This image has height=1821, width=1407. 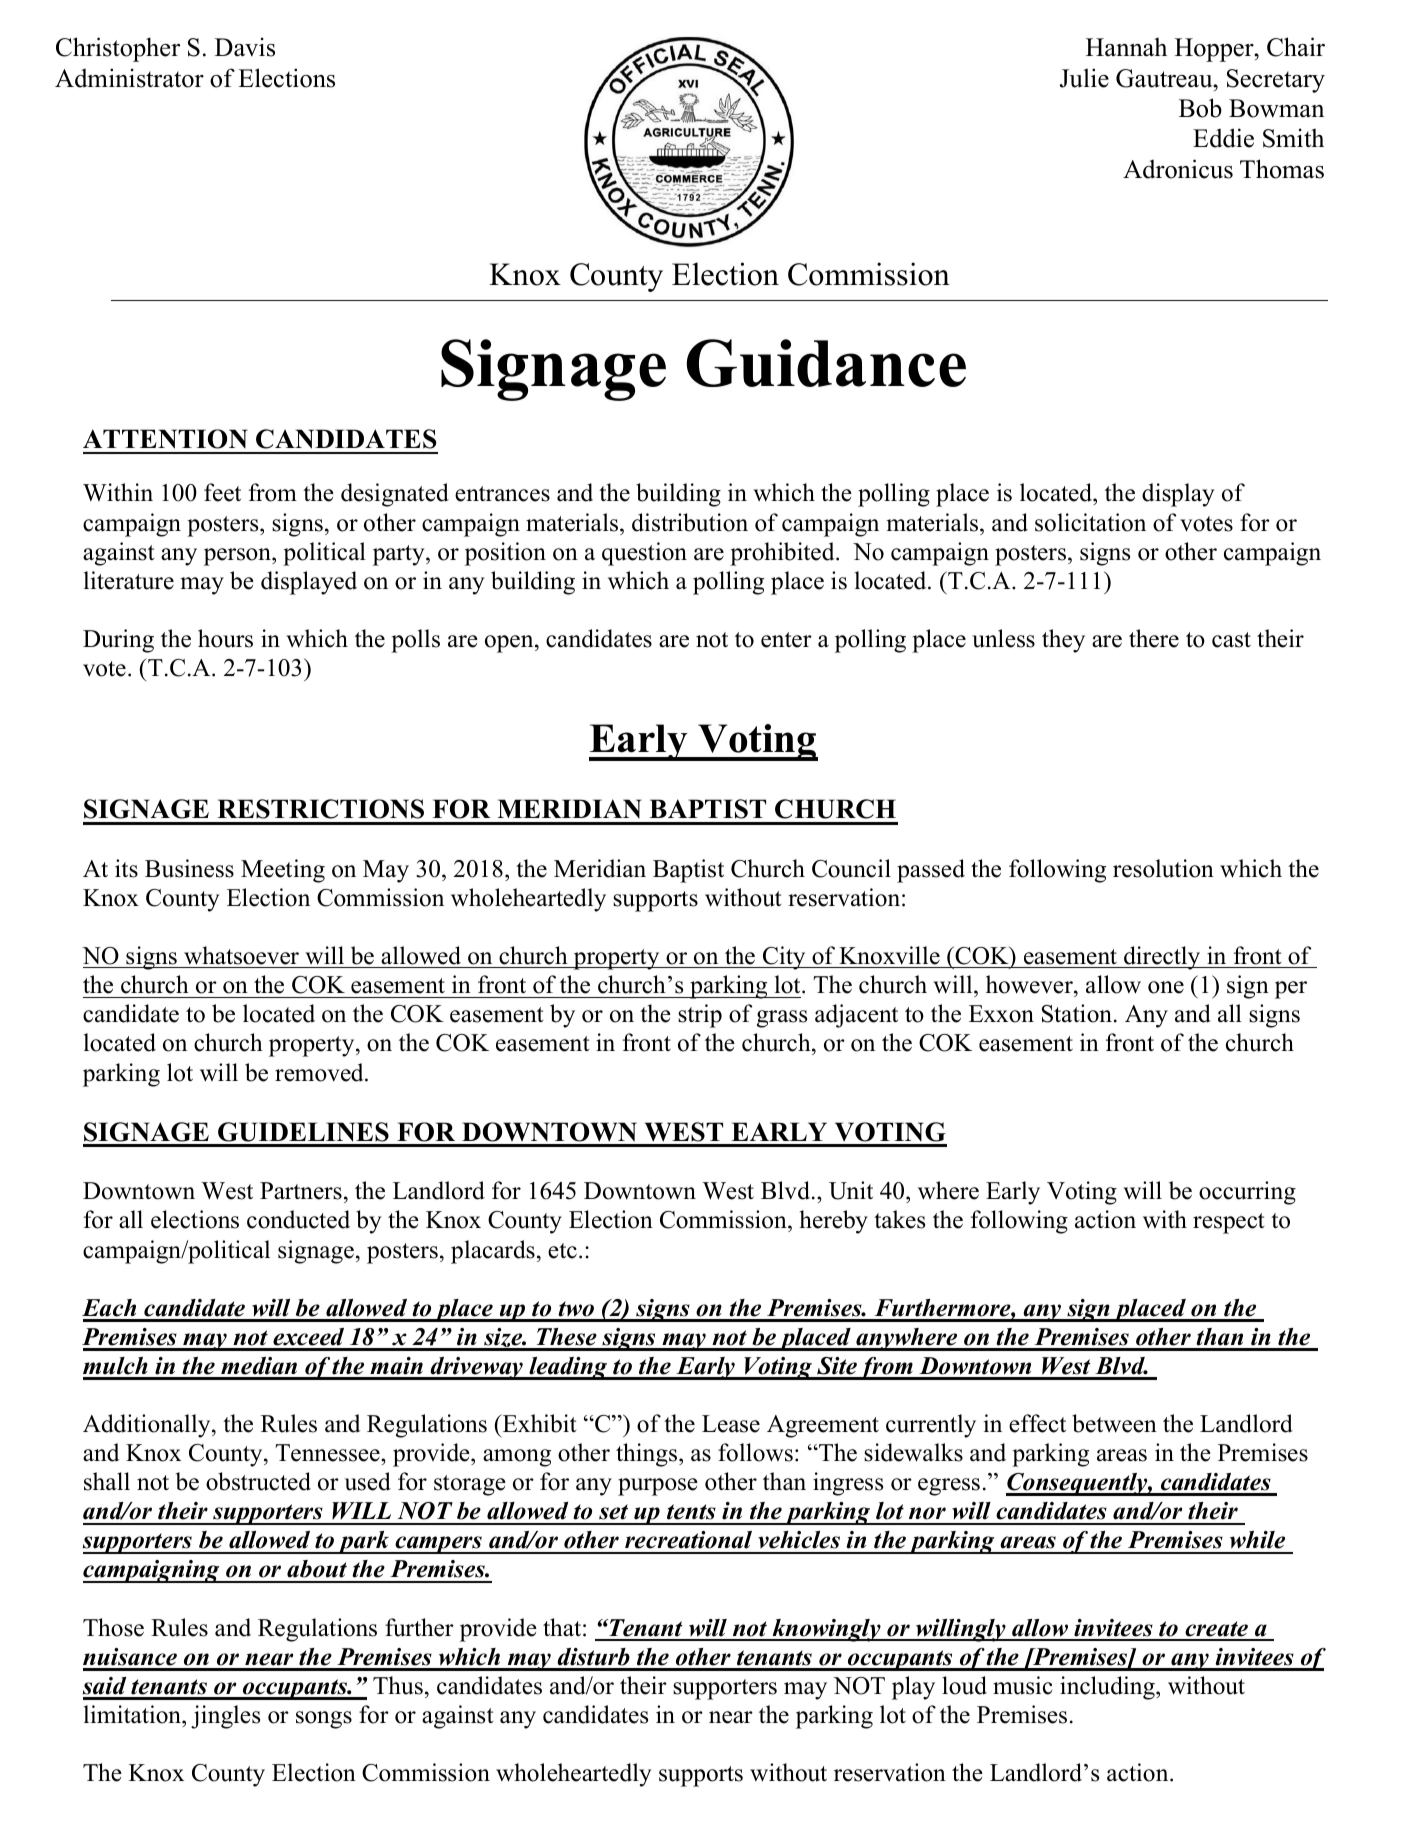 I want to click on Julie, so click(x=1084, y=78).
